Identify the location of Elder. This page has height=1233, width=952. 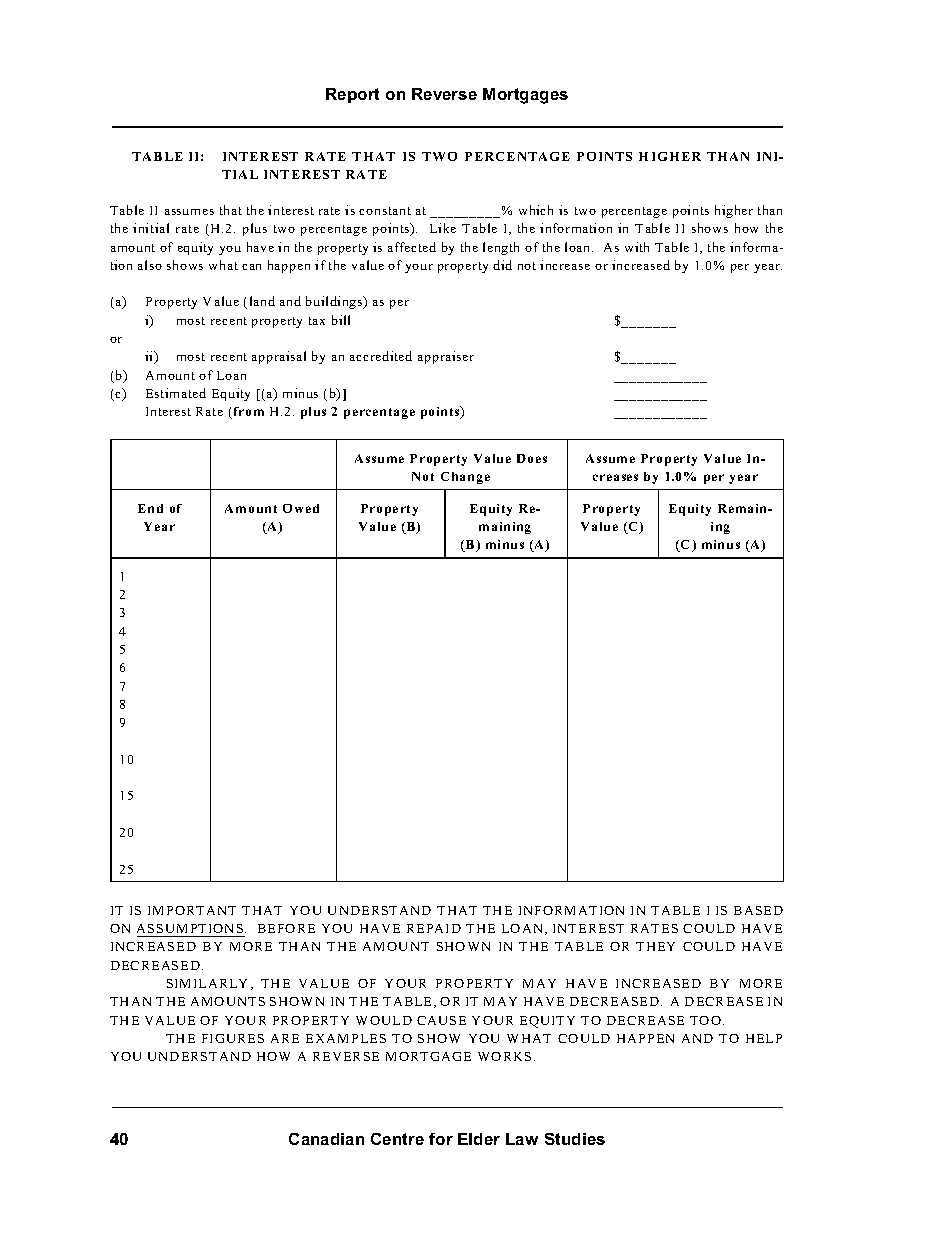
(479, 1139).
